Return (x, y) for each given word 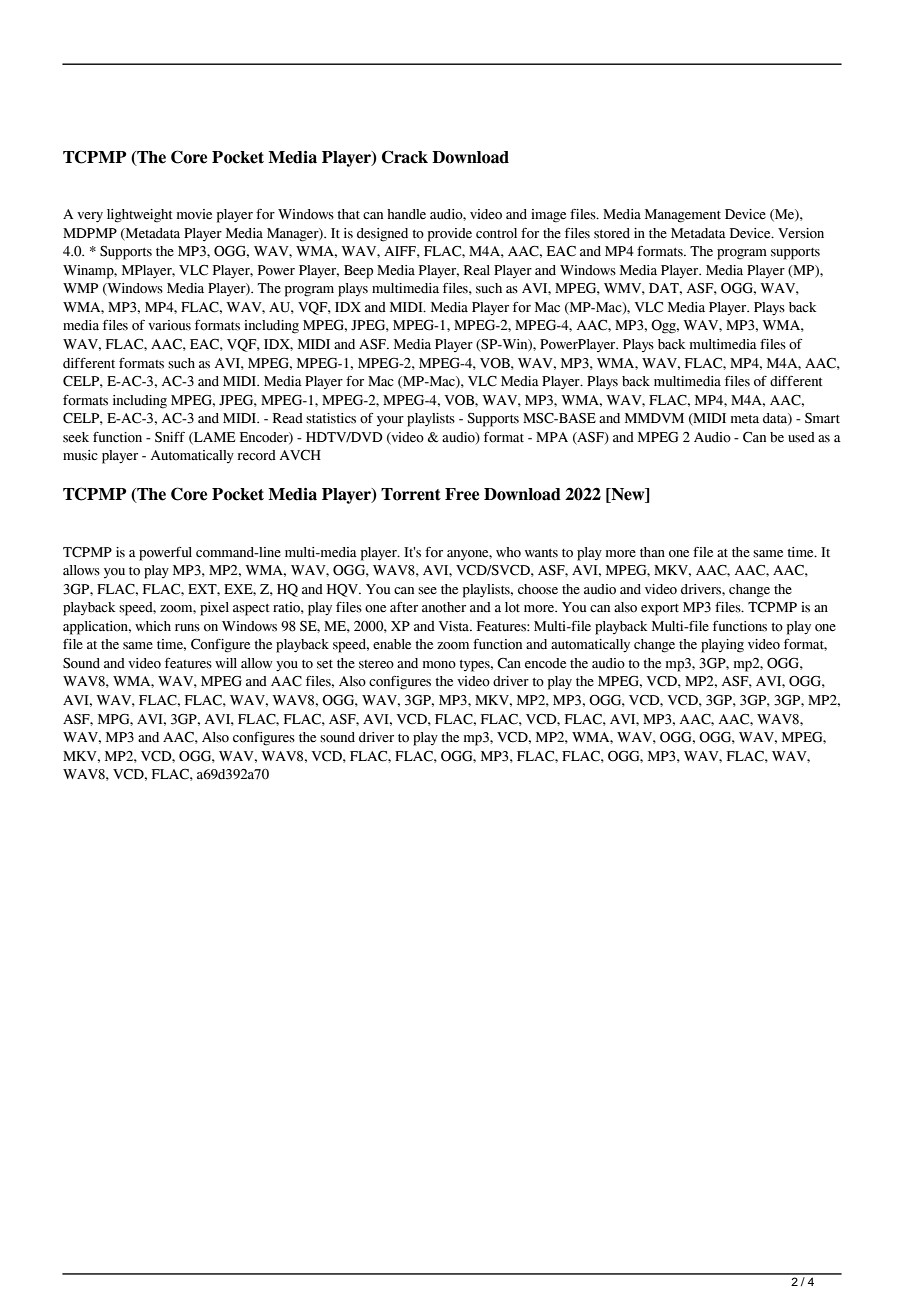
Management (683, 216)
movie (194, 214)
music (80, 455)
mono (439, 665)
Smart (822, 418)
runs (187, 628)
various (169, 325)
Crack (405, 157)
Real (477, 270)
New (628, 495)
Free (462, 494)
